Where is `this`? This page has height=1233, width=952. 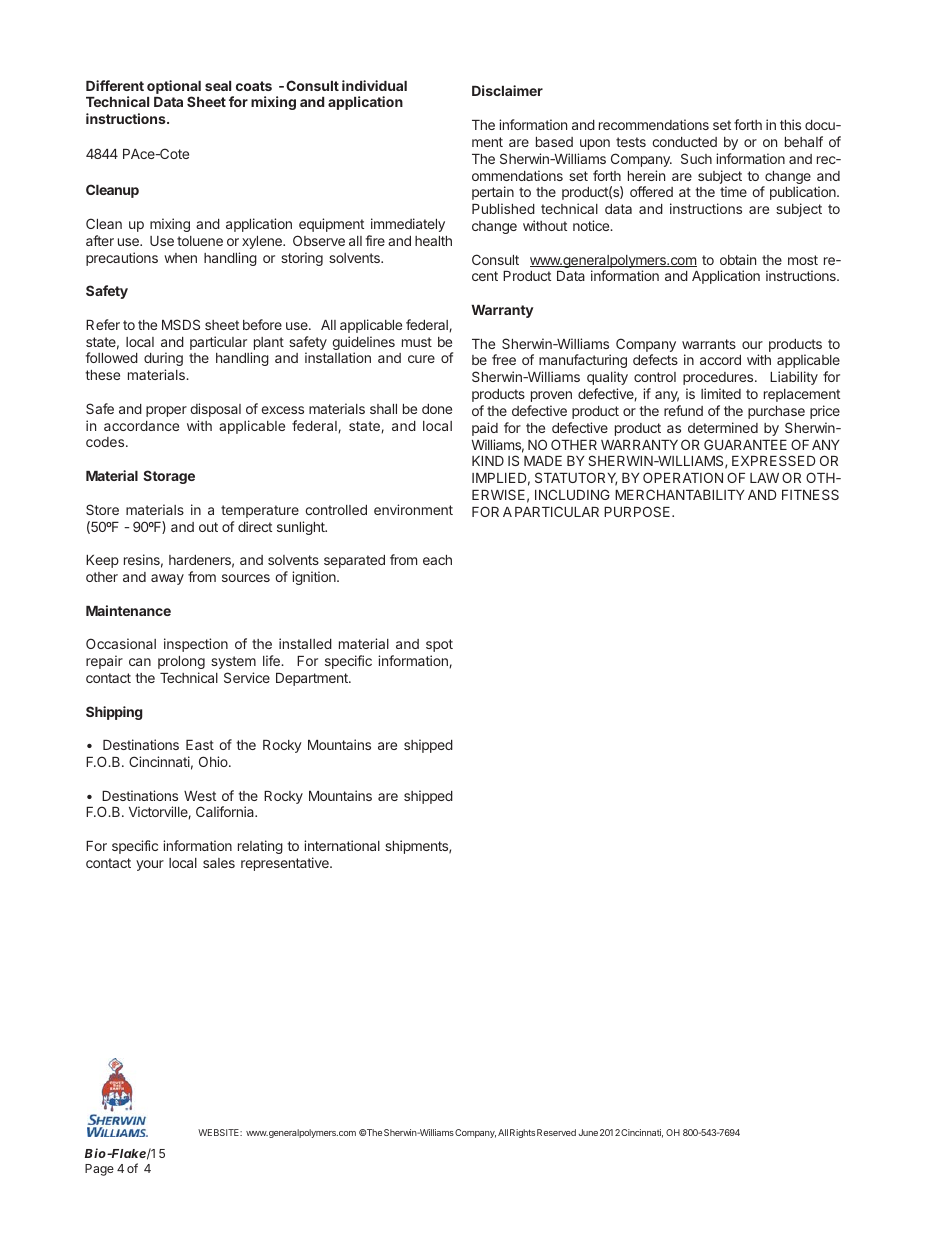 this is located at coordinates (790, 124).
